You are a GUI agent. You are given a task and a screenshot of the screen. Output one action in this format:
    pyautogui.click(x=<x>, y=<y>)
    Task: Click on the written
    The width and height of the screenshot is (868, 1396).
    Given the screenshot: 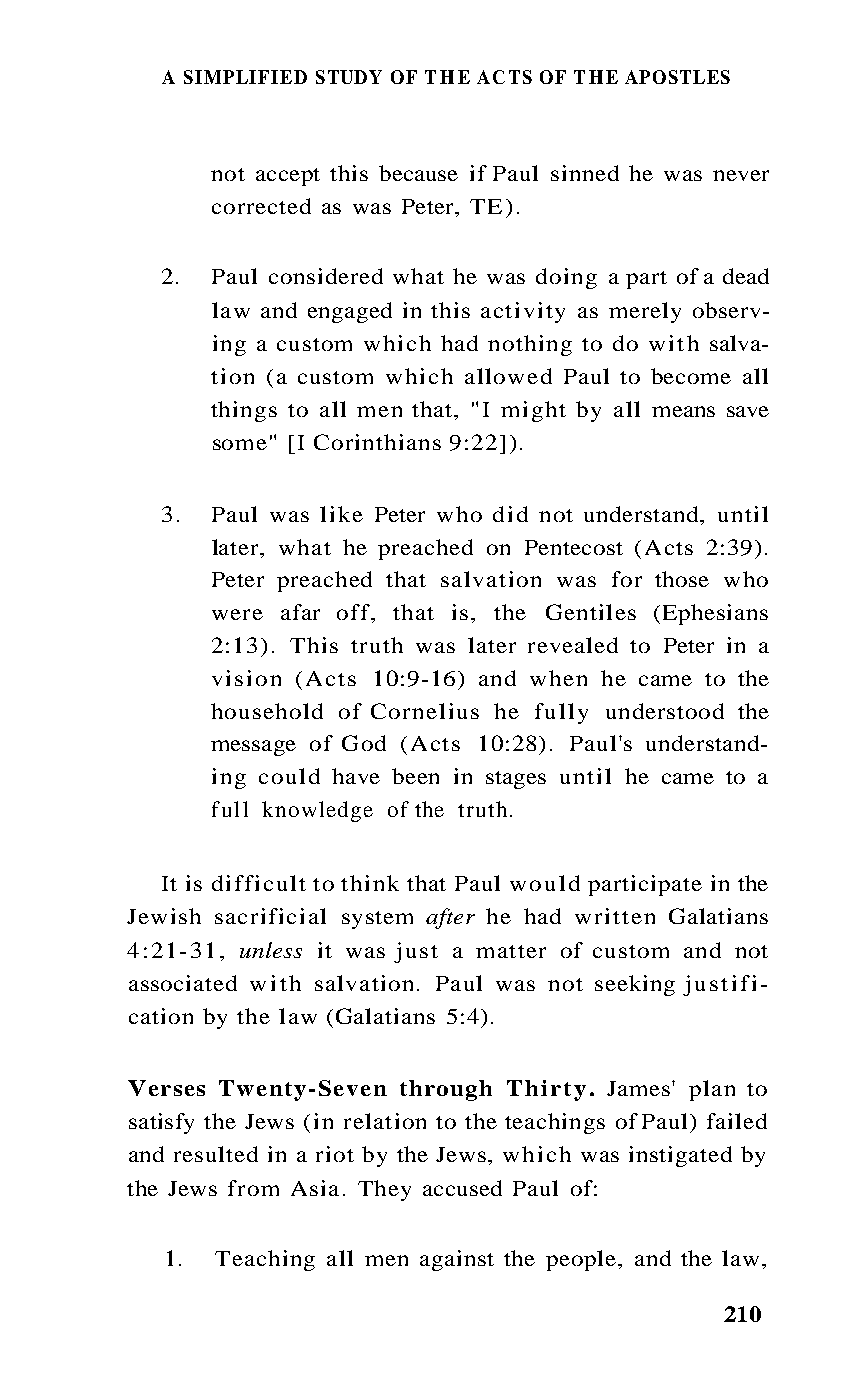 What is the action you would take?
    pyautogui.click(x=615, y=916)
